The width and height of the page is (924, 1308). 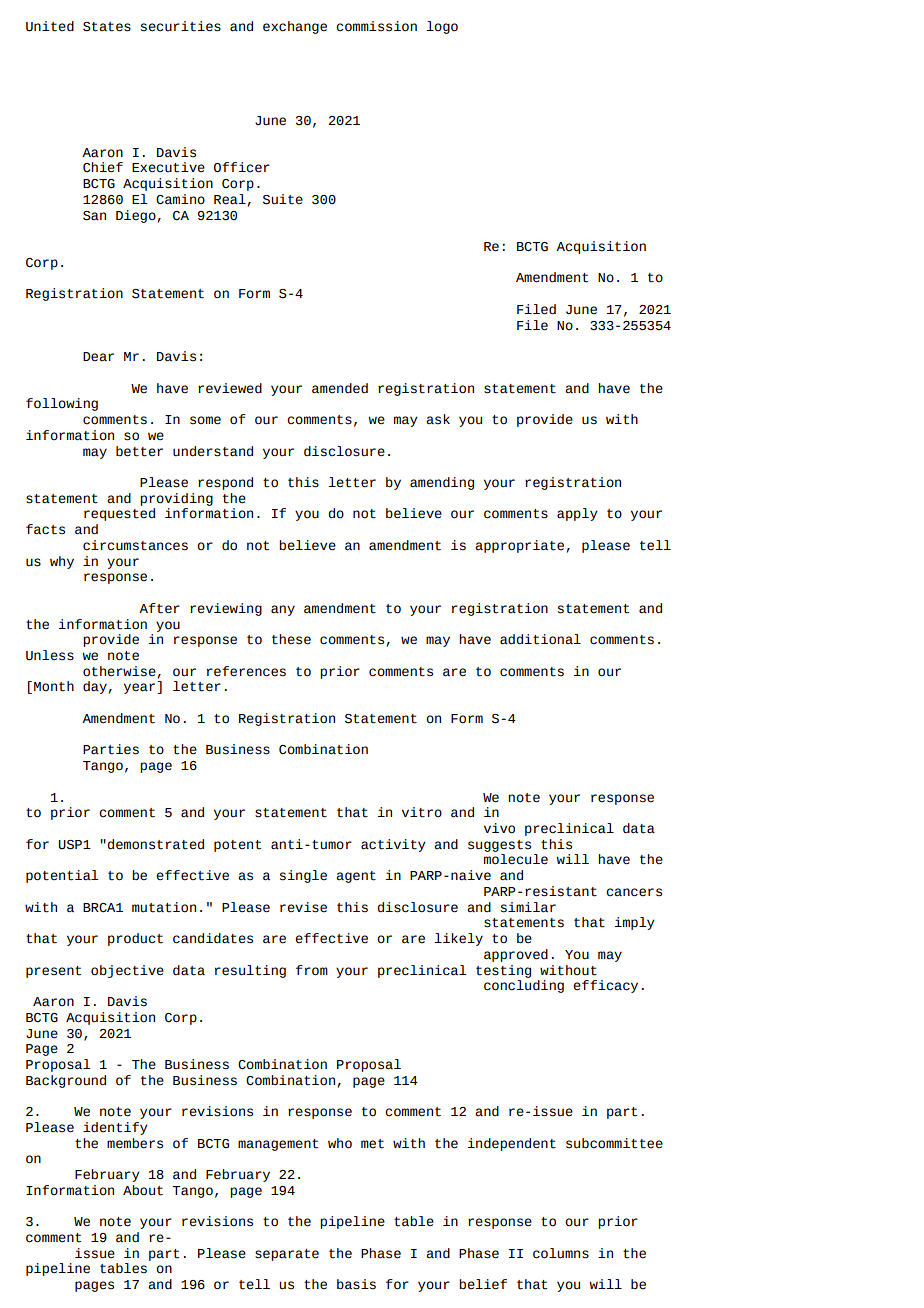 What do you see at coordinates (540, 639) in the page?
I see `additional` at bounding box center [540, 639].
